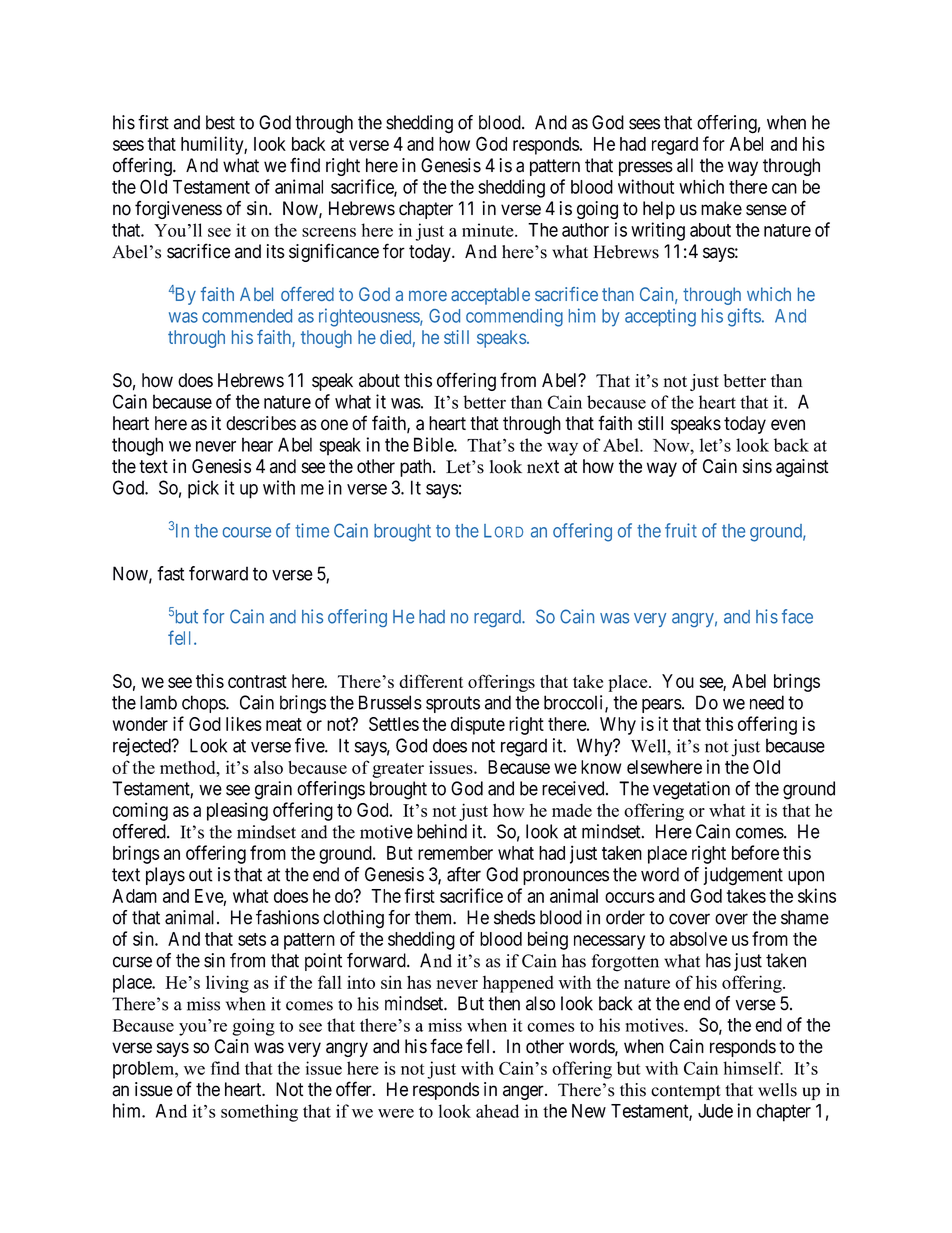 This document has width=952, height=1233. Describe the element at coordinates (788, 425) in the document. I see `even` at that location.
